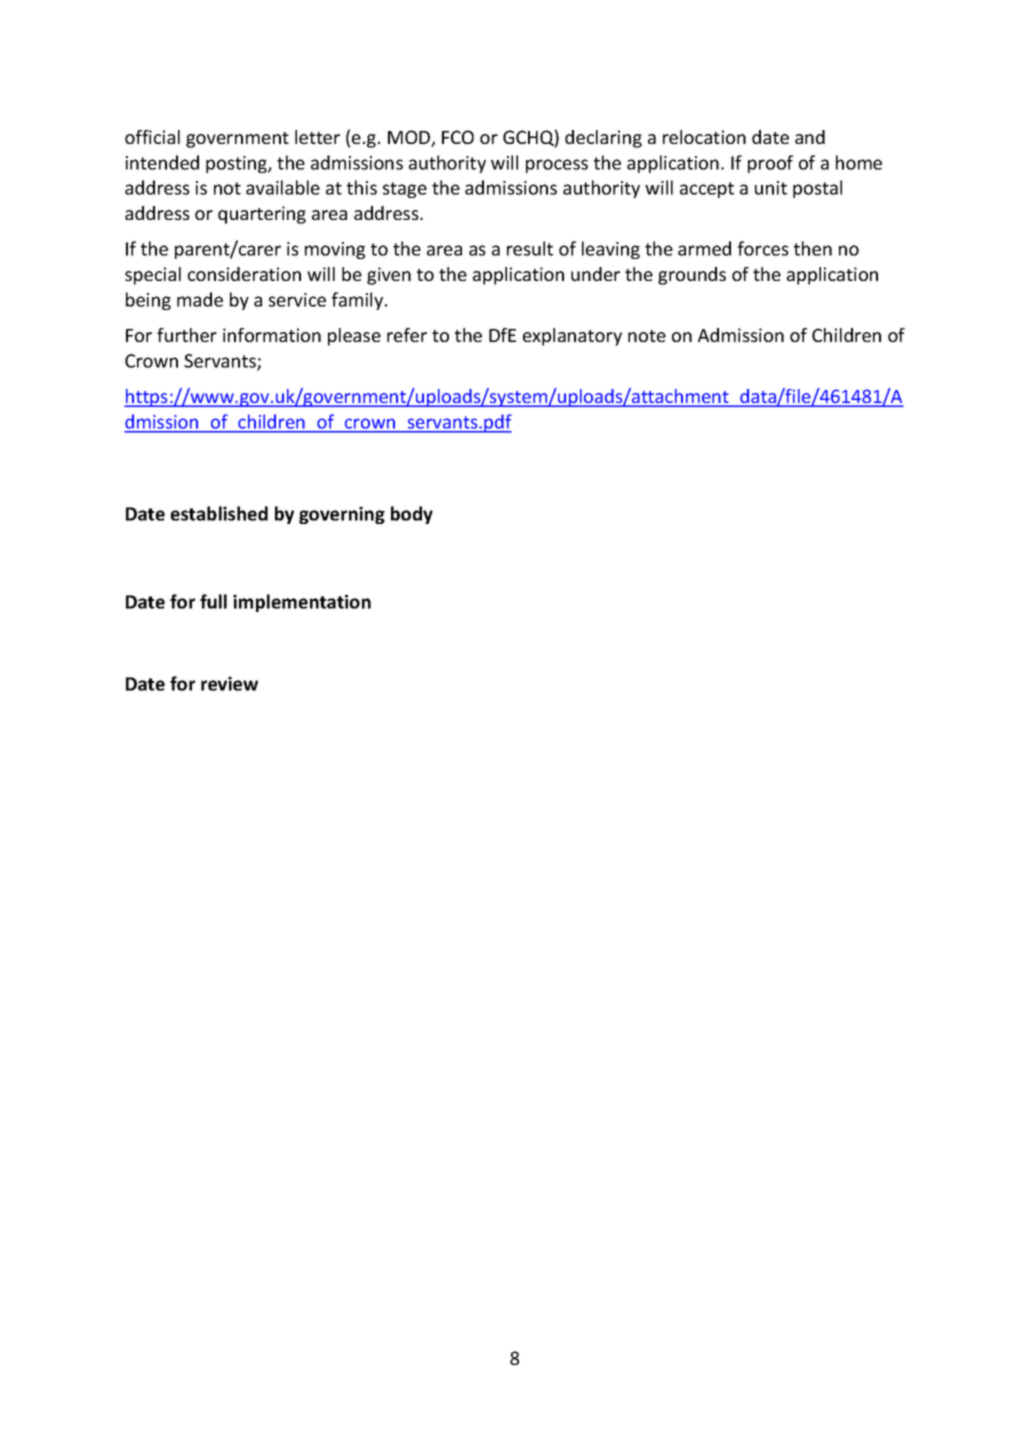 The width and height of the screenshot is (1030, 1456). Describe the element at coordinates (557, 166) in the screenshot. I see `process` at that location.
